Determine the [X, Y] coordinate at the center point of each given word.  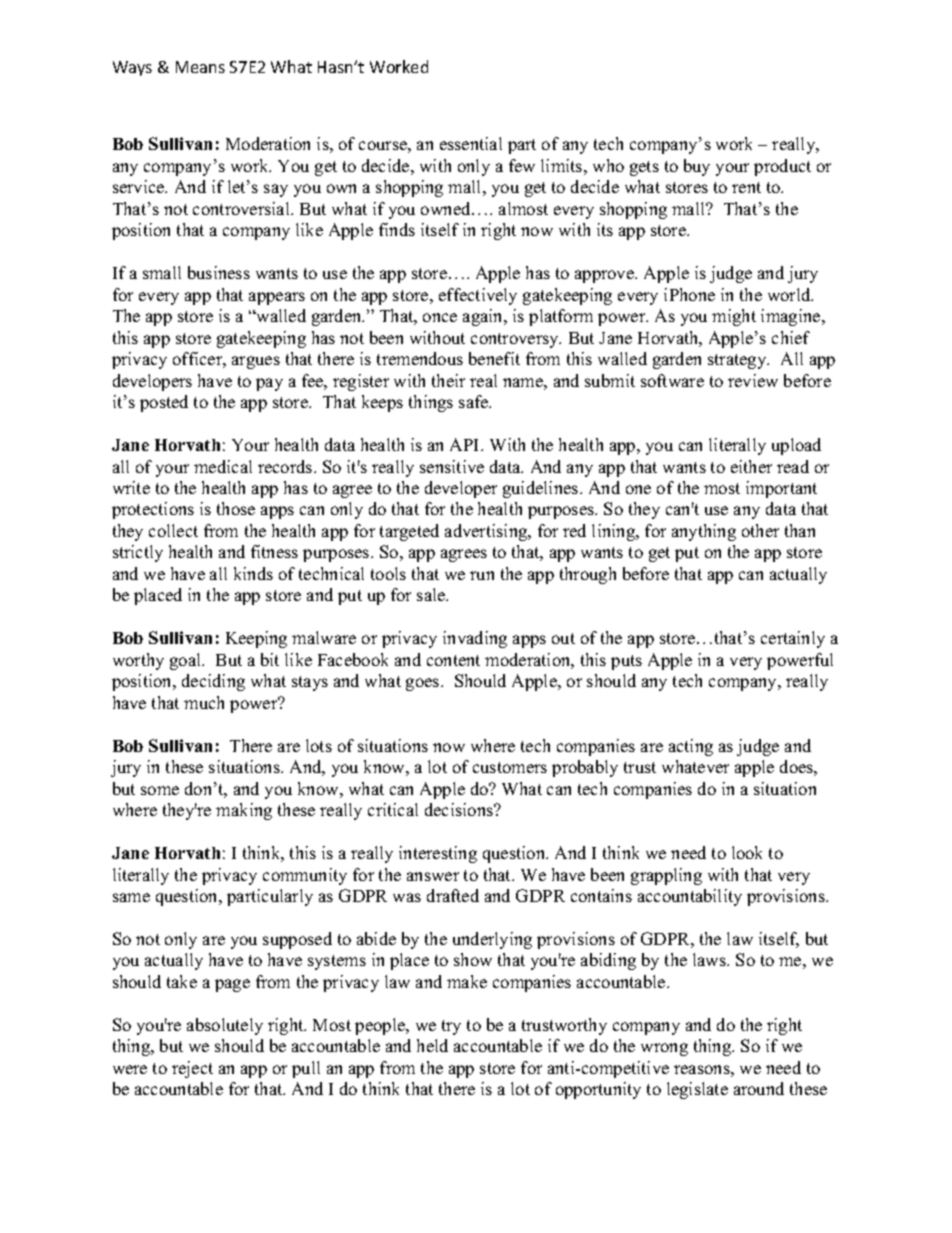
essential [471, 143]
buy [697, 167]
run [482, 575]
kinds [253, 573]
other [760, 530]
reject [192, 1069]
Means [200, 67]
